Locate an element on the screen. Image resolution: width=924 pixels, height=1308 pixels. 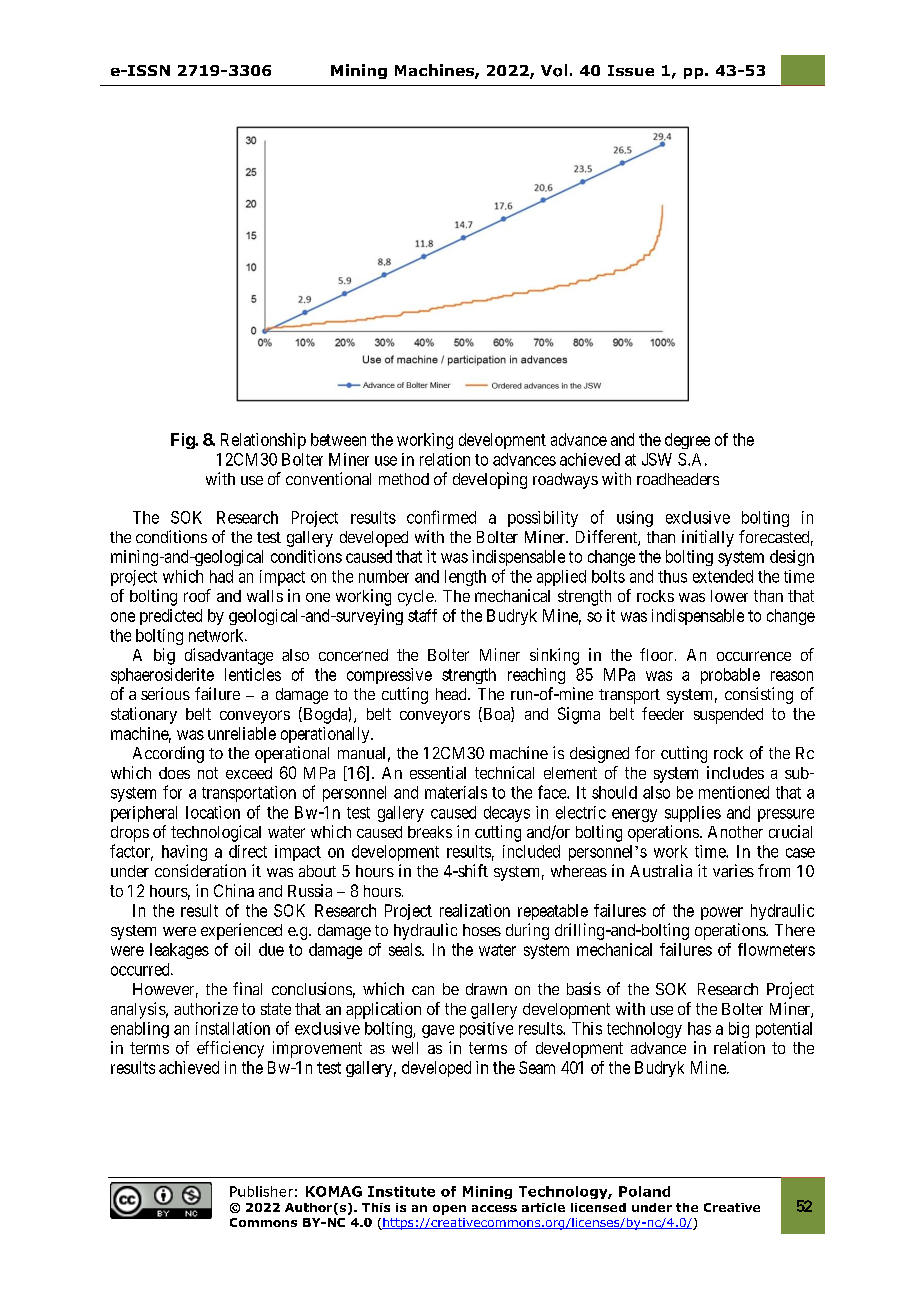
developing is located at coordinates (490, 480).
